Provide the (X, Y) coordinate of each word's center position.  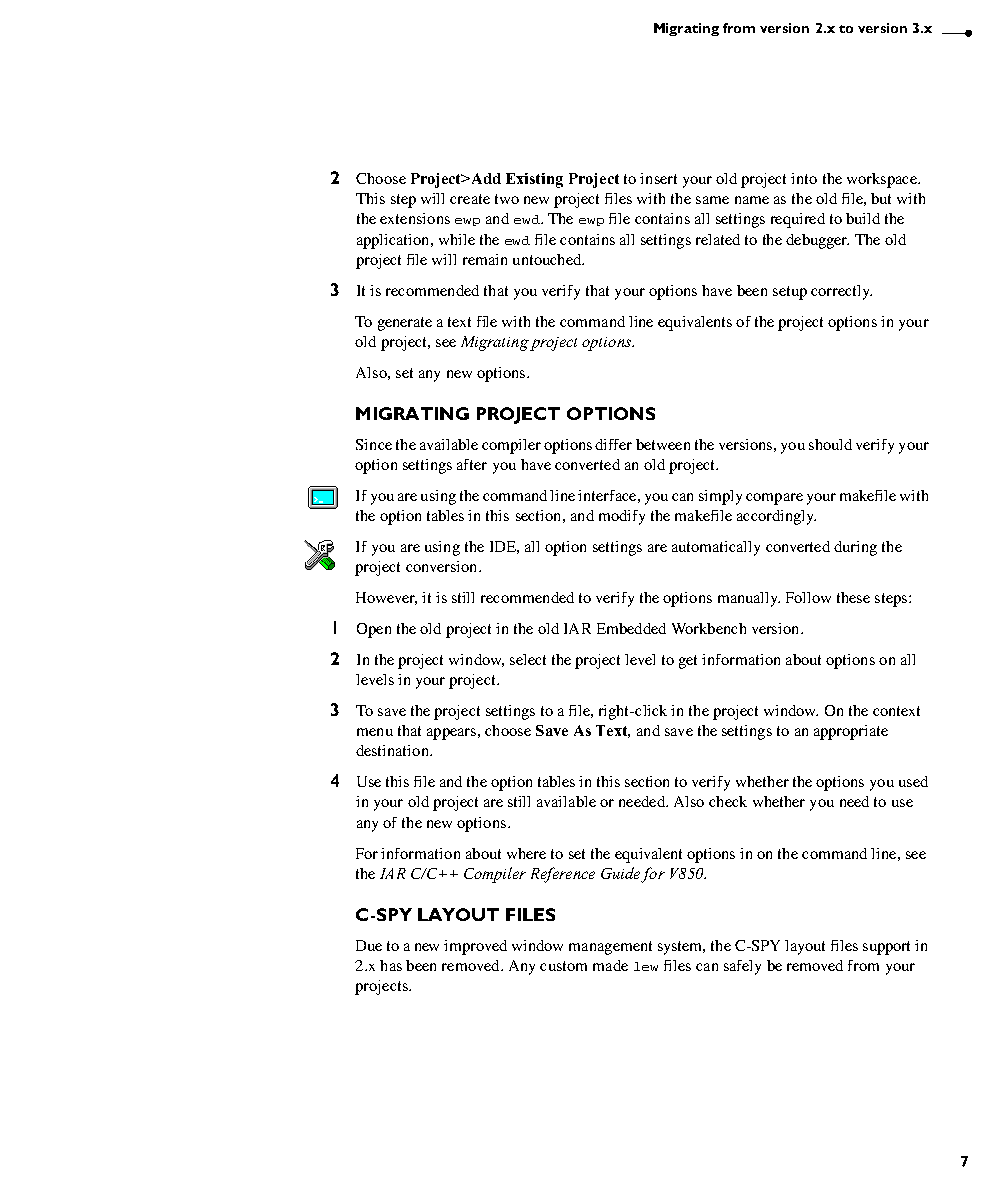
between (663, 444)
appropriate (851, 732)
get (688, 662)
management (610, 948)
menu (375, 732)
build (863, 218)
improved (475, 947)
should (830, 444)
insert (658, 178)
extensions (415, 218)
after (472, 464)
